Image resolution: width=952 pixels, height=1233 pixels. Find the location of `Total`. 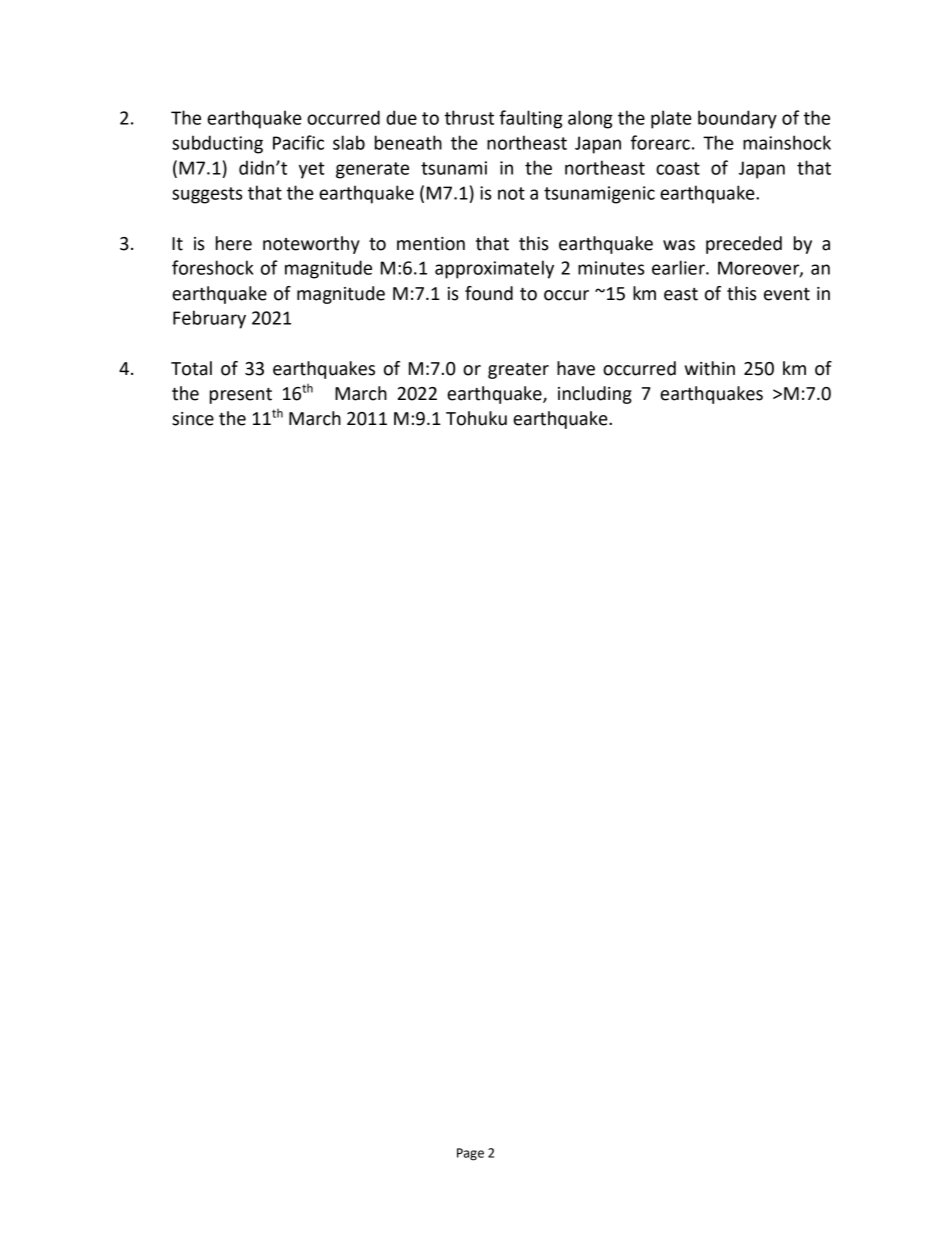

Total is located at coordinates (191, 368).
